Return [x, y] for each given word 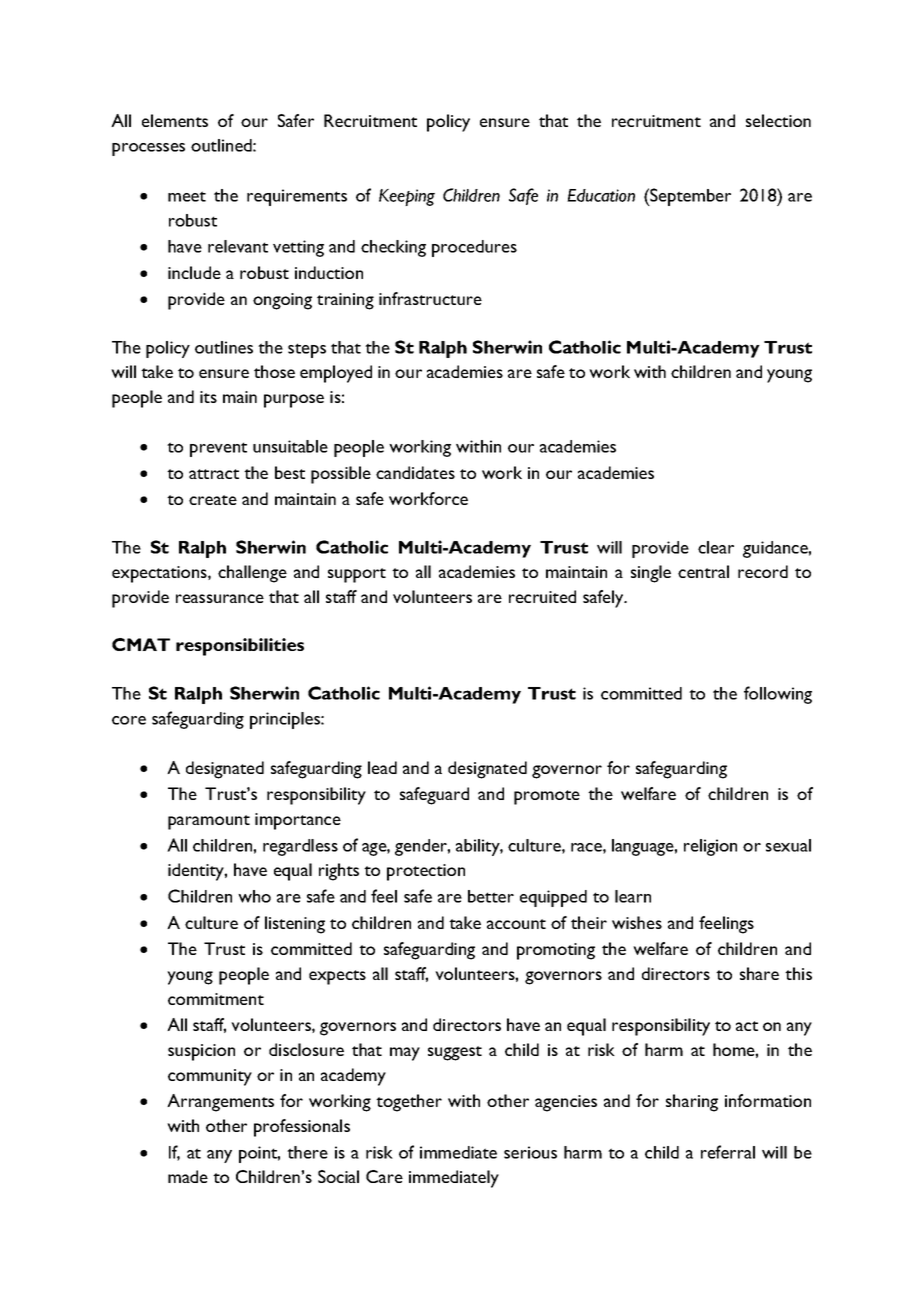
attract [214, 474]
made [188, 1176]
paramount [209, 822]
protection [426, 872]
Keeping [407, 197]
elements [175, 120]
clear [716, 547]
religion [710, 847]
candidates [415, 472]
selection [778, 120]
